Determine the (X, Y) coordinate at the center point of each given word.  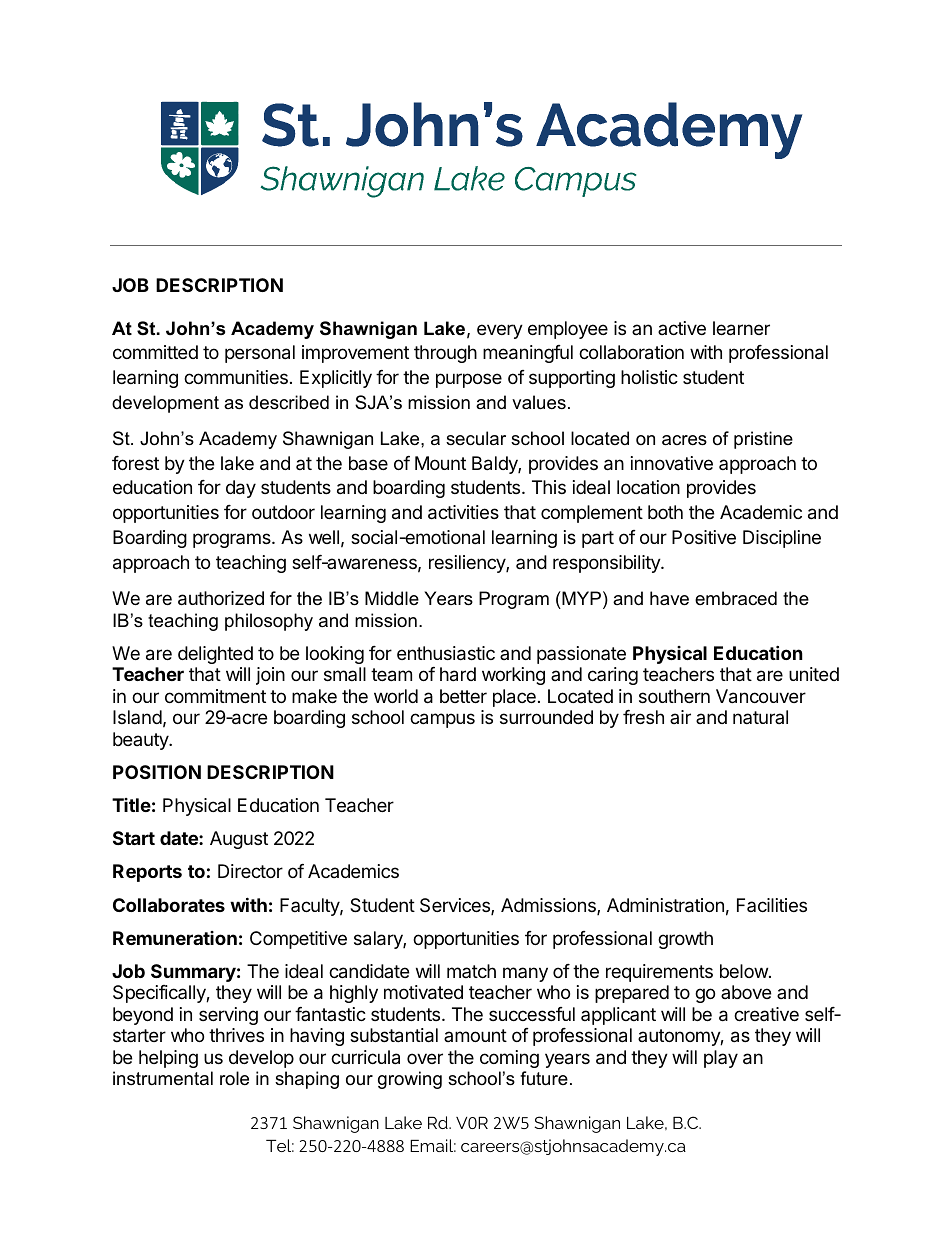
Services (456, 906)
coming (509, 1059)
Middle (392, 598)
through (445, 354)
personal (260, 354)
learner (741, 328)
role (234, 1078)
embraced (736, 598)
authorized (221, 598)
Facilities (772, 905)
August (239, 840)
